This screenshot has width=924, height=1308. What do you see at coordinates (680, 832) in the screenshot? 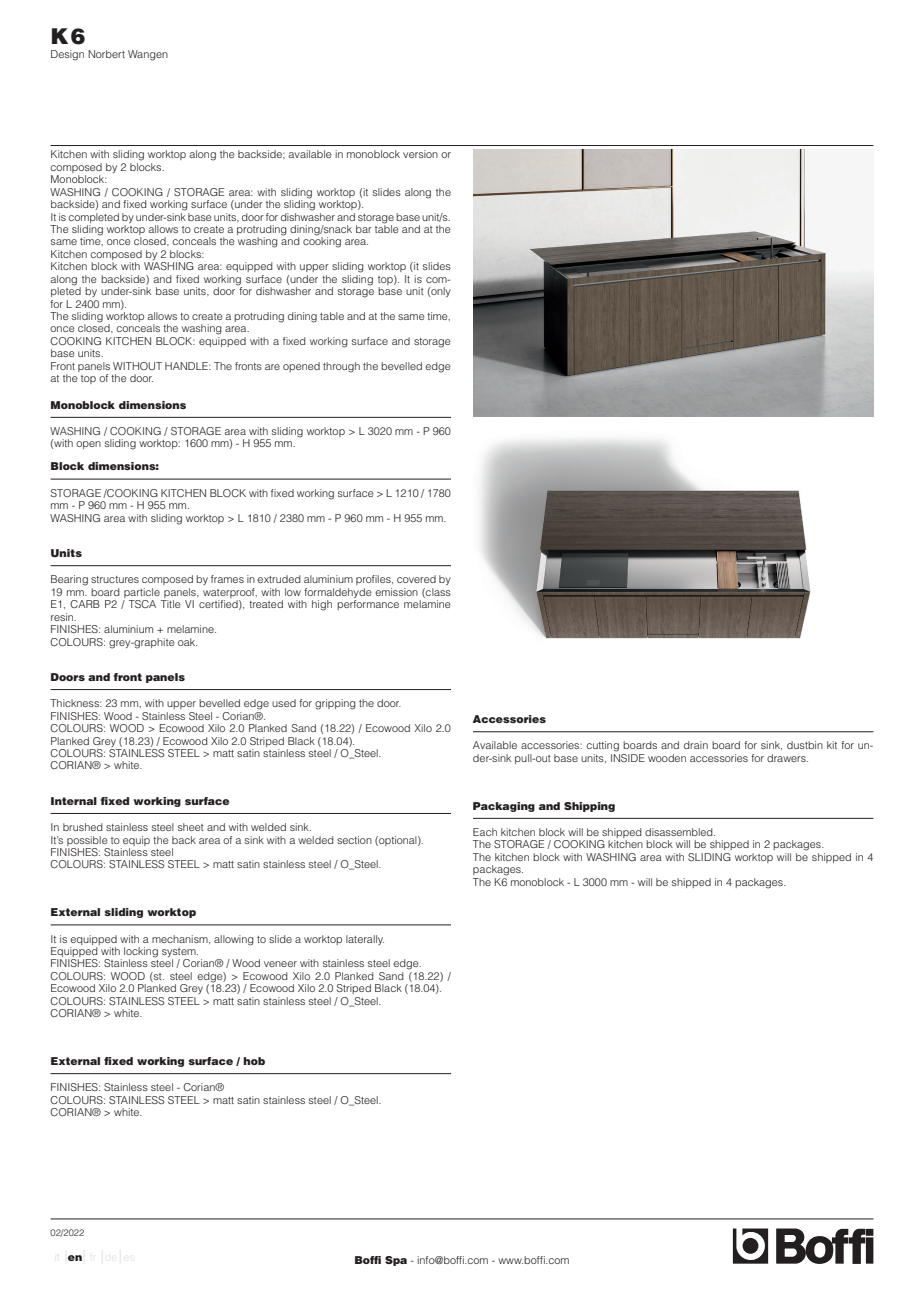
I see `disassembled` at bounding box center [680, 832].
